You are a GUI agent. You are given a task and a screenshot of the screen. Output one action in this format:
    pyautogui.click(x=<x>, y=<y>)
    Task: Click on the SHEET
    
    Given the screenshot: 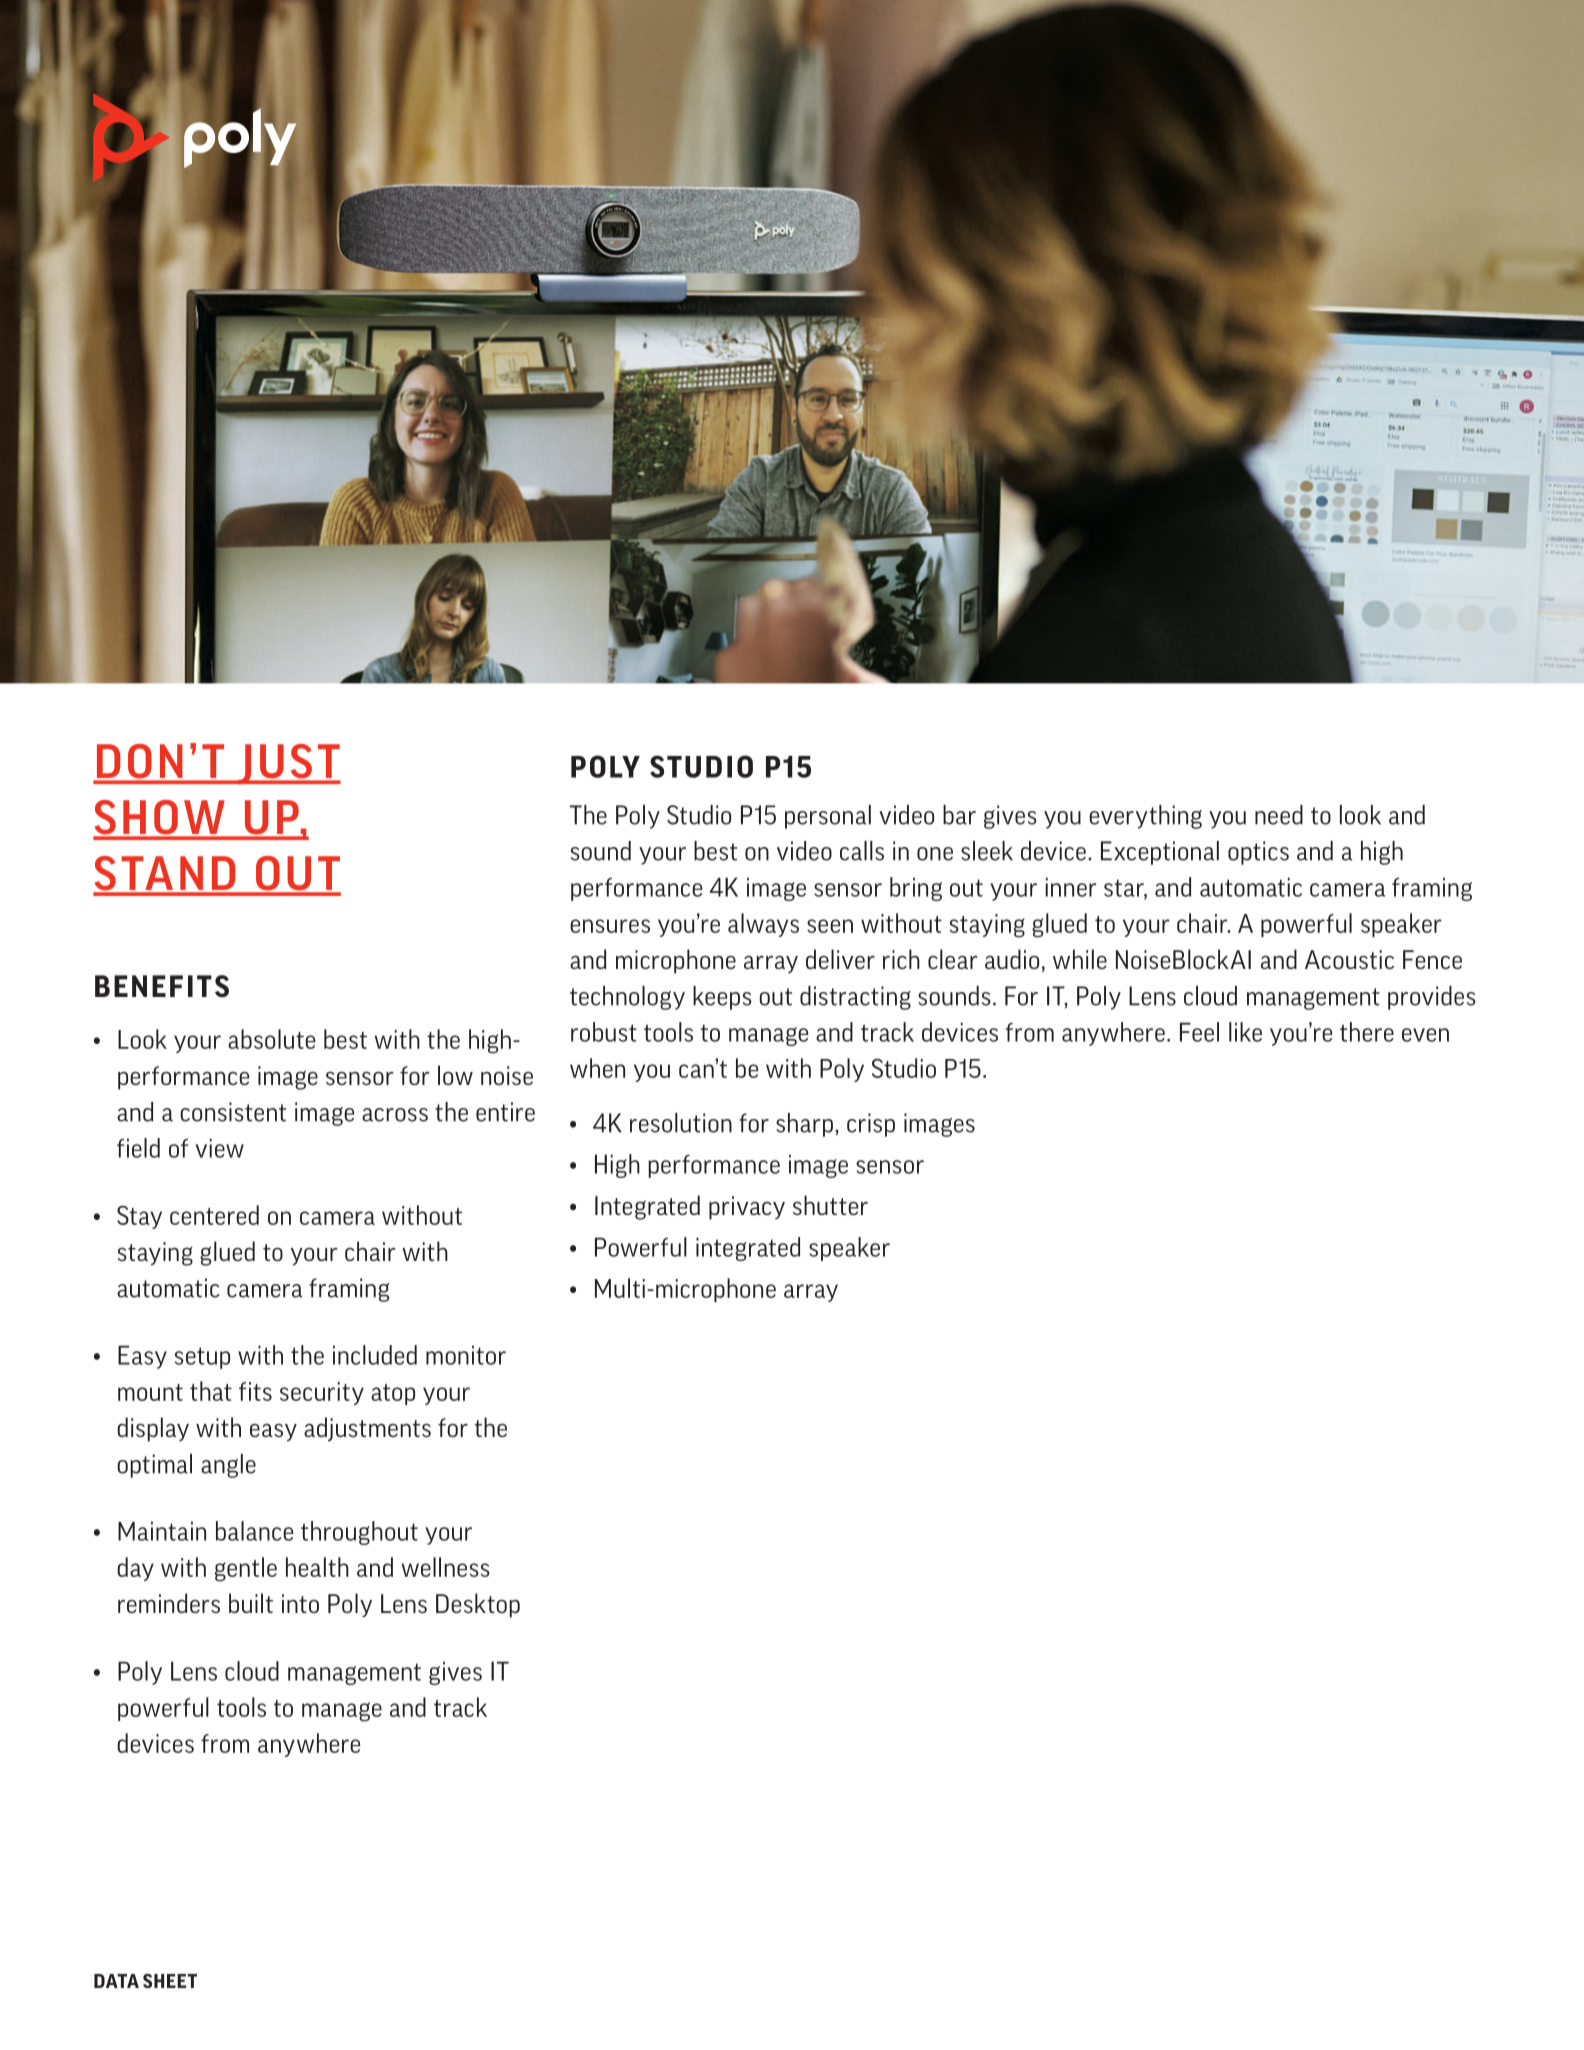 What is the action you would take?
    pyautogui.click(x=170, y=1980)
